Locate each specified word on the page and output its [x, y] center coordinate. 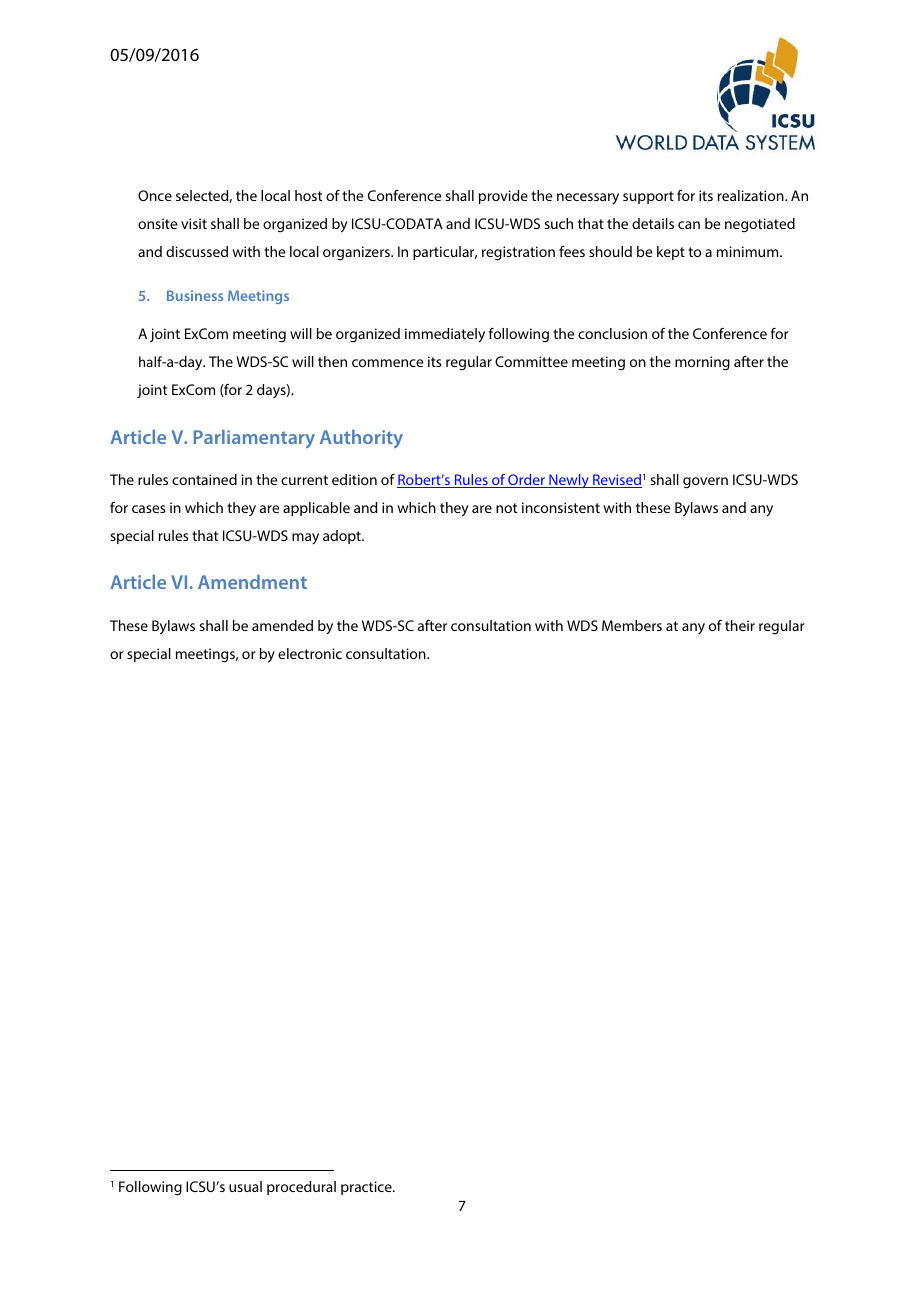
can [689, 225]
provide [503, 197]
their [740, 625]
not [506, 508]
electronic [310, 653]
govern [705, 483]
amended [282, 625]
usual [245, 1186]
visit [194, 223]
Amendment [252, 582]
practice [367, 1188]
